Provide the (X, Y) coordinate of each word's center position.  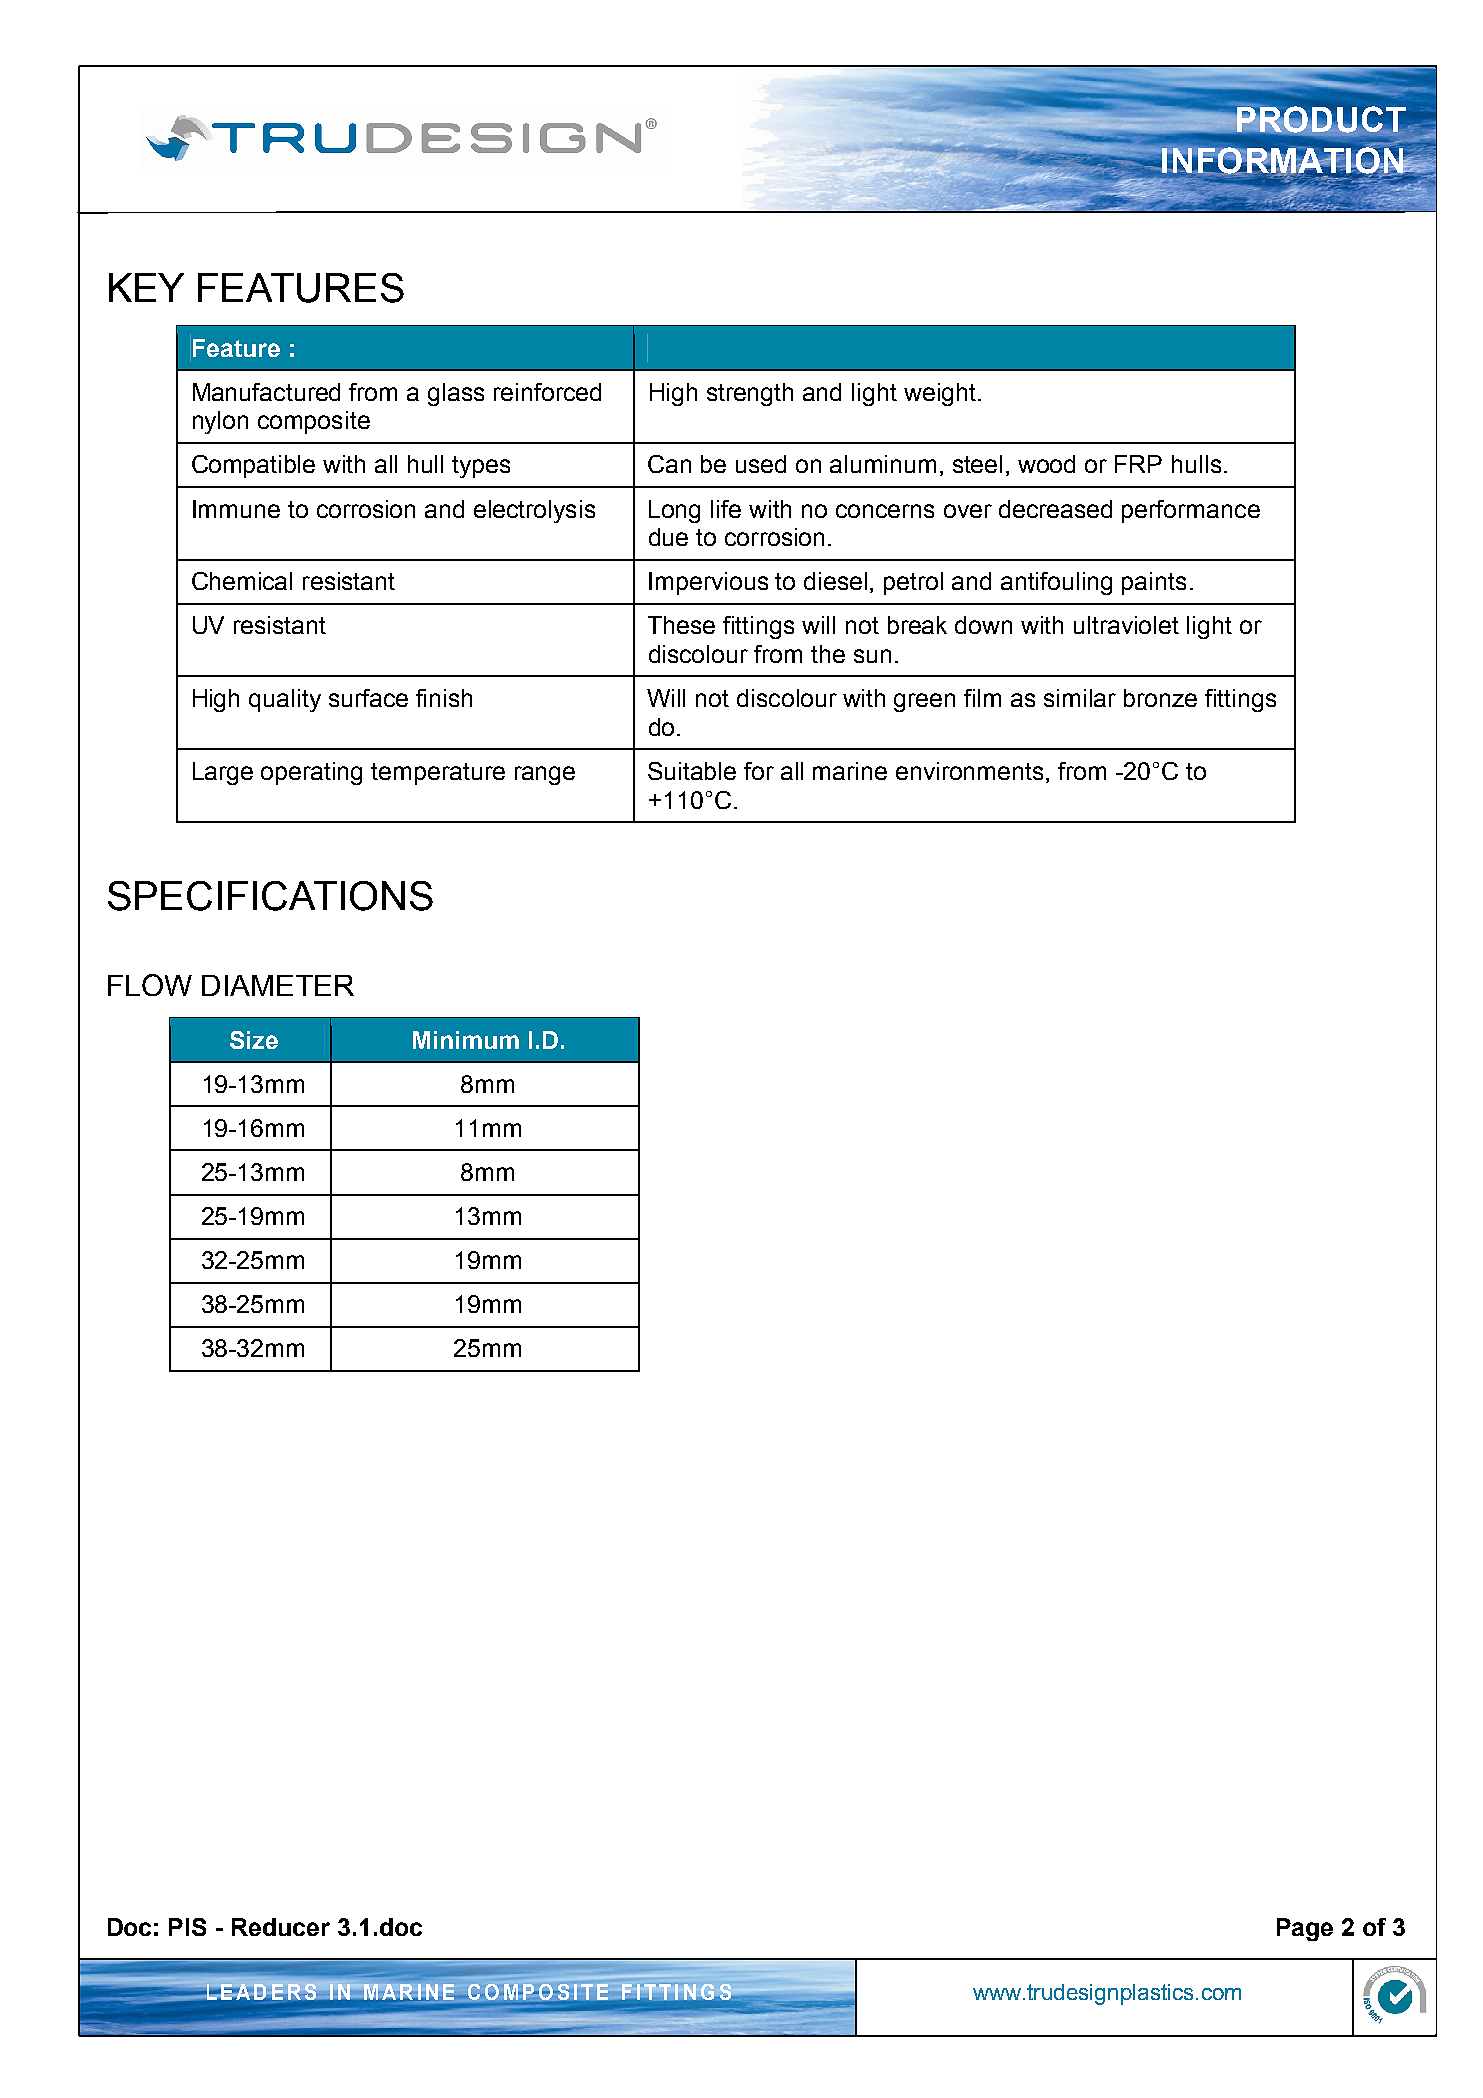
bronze (1160, 698)
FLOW (150, 985)
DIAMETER (278, 985)
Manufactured (266, 392)
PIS (187, 1927)
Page (1305, 1929)
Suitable (692, 771)
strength (750, 394)
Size (254, 1040)
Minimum (466, 1040)
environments (971, 772)
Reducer (281, 1927)
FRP (1138, 464)
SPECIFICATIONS (270, 896)
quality (285, 700)
